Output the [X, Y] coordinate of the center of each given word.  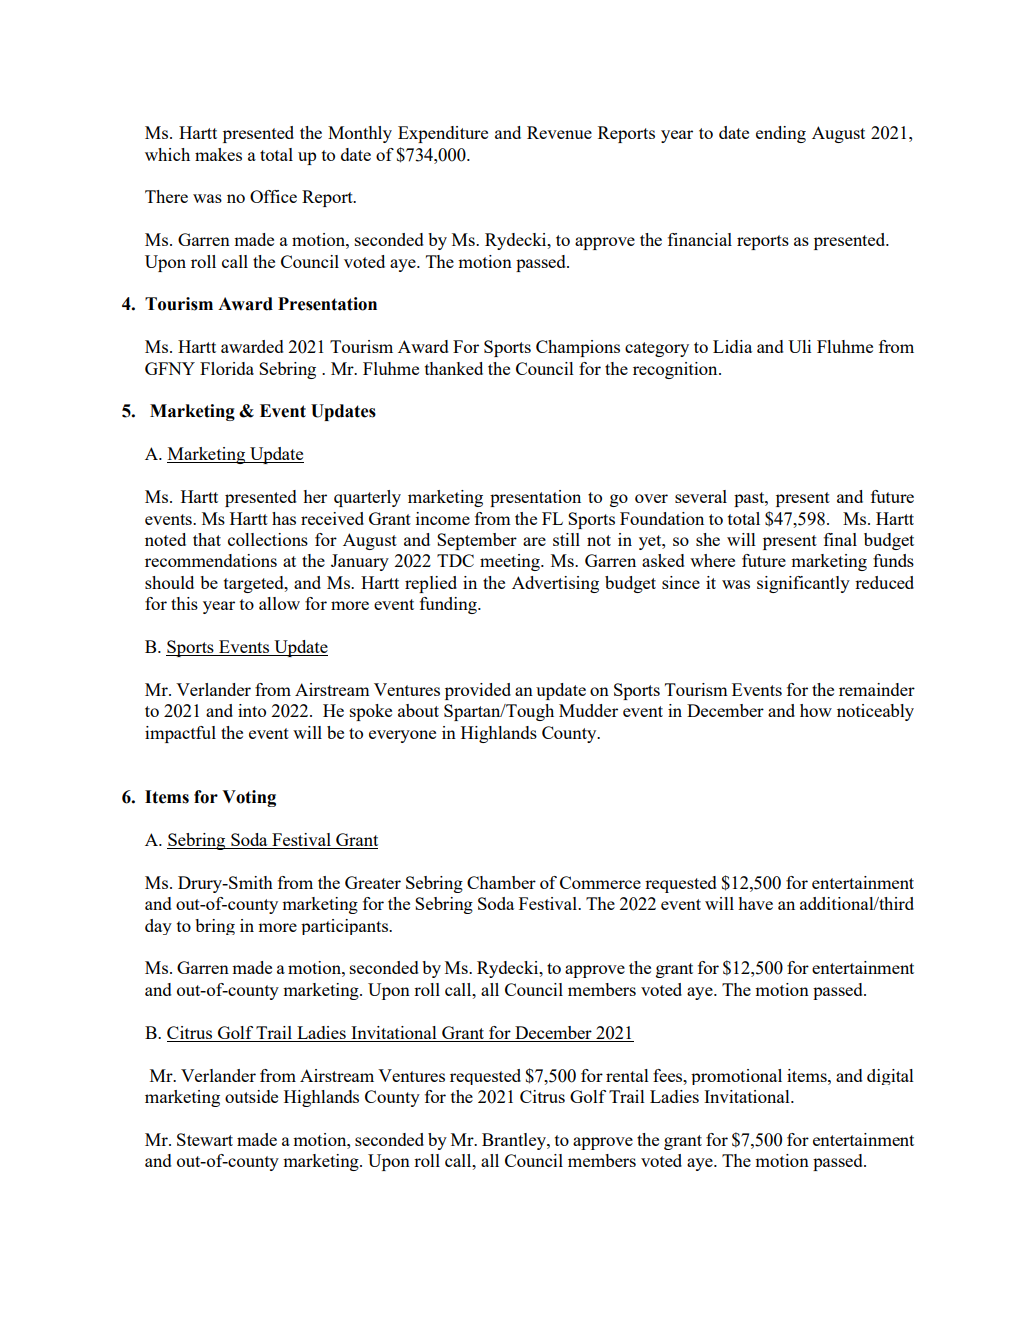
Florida [227, 368]
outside [251, 1096]
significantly [803, 584]
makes [218, 154]
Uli [799, 346]
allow [279, 603]
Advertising [555, 584]
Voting [249, 798]
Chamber [501, 882]
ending [781, 134]
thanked [454, 368]
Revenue [559, 132]
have [755, 903]
